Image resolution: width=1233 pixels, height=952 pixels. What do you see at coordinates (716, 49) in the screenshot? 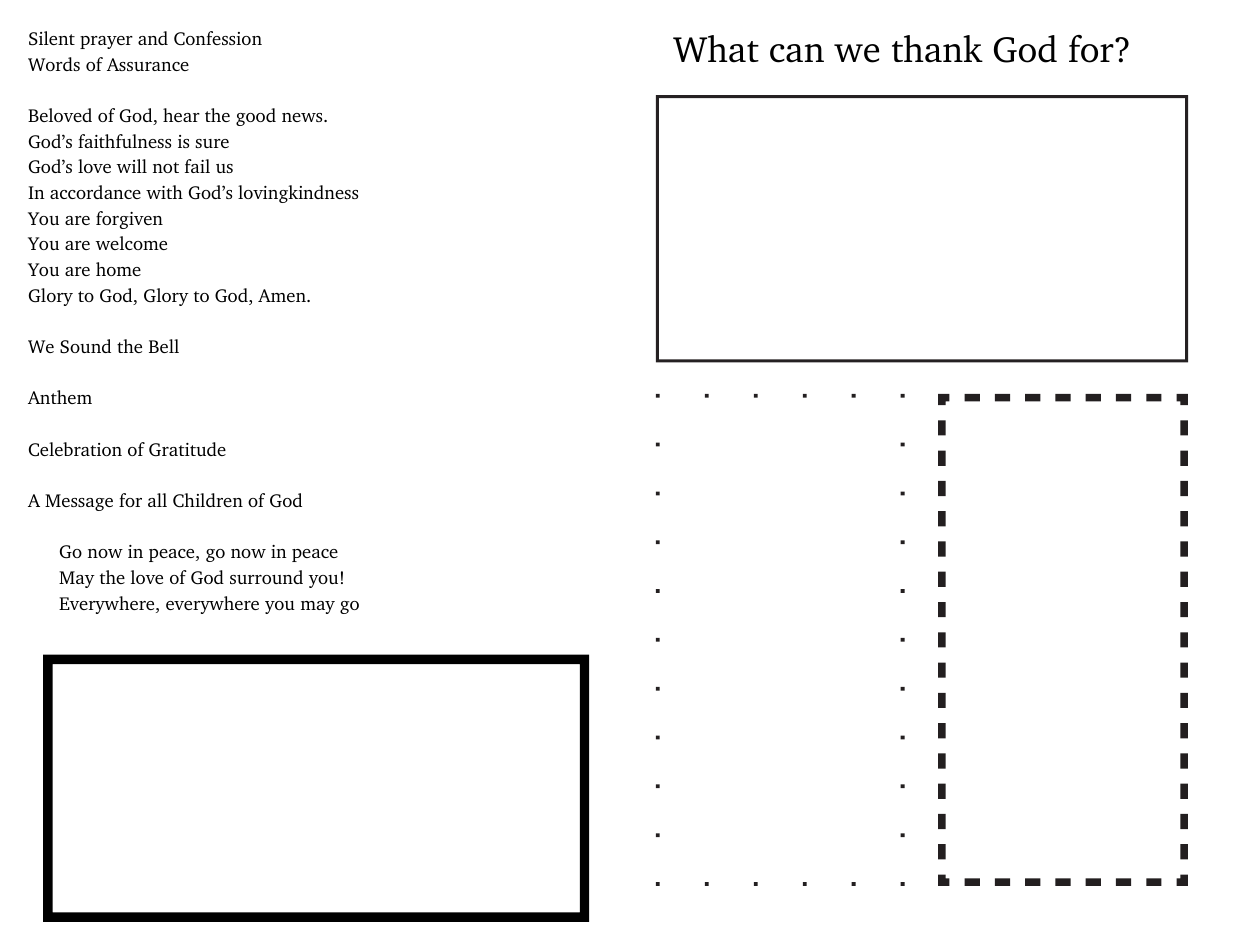
I see `What` at bounding box center [716, 49].
